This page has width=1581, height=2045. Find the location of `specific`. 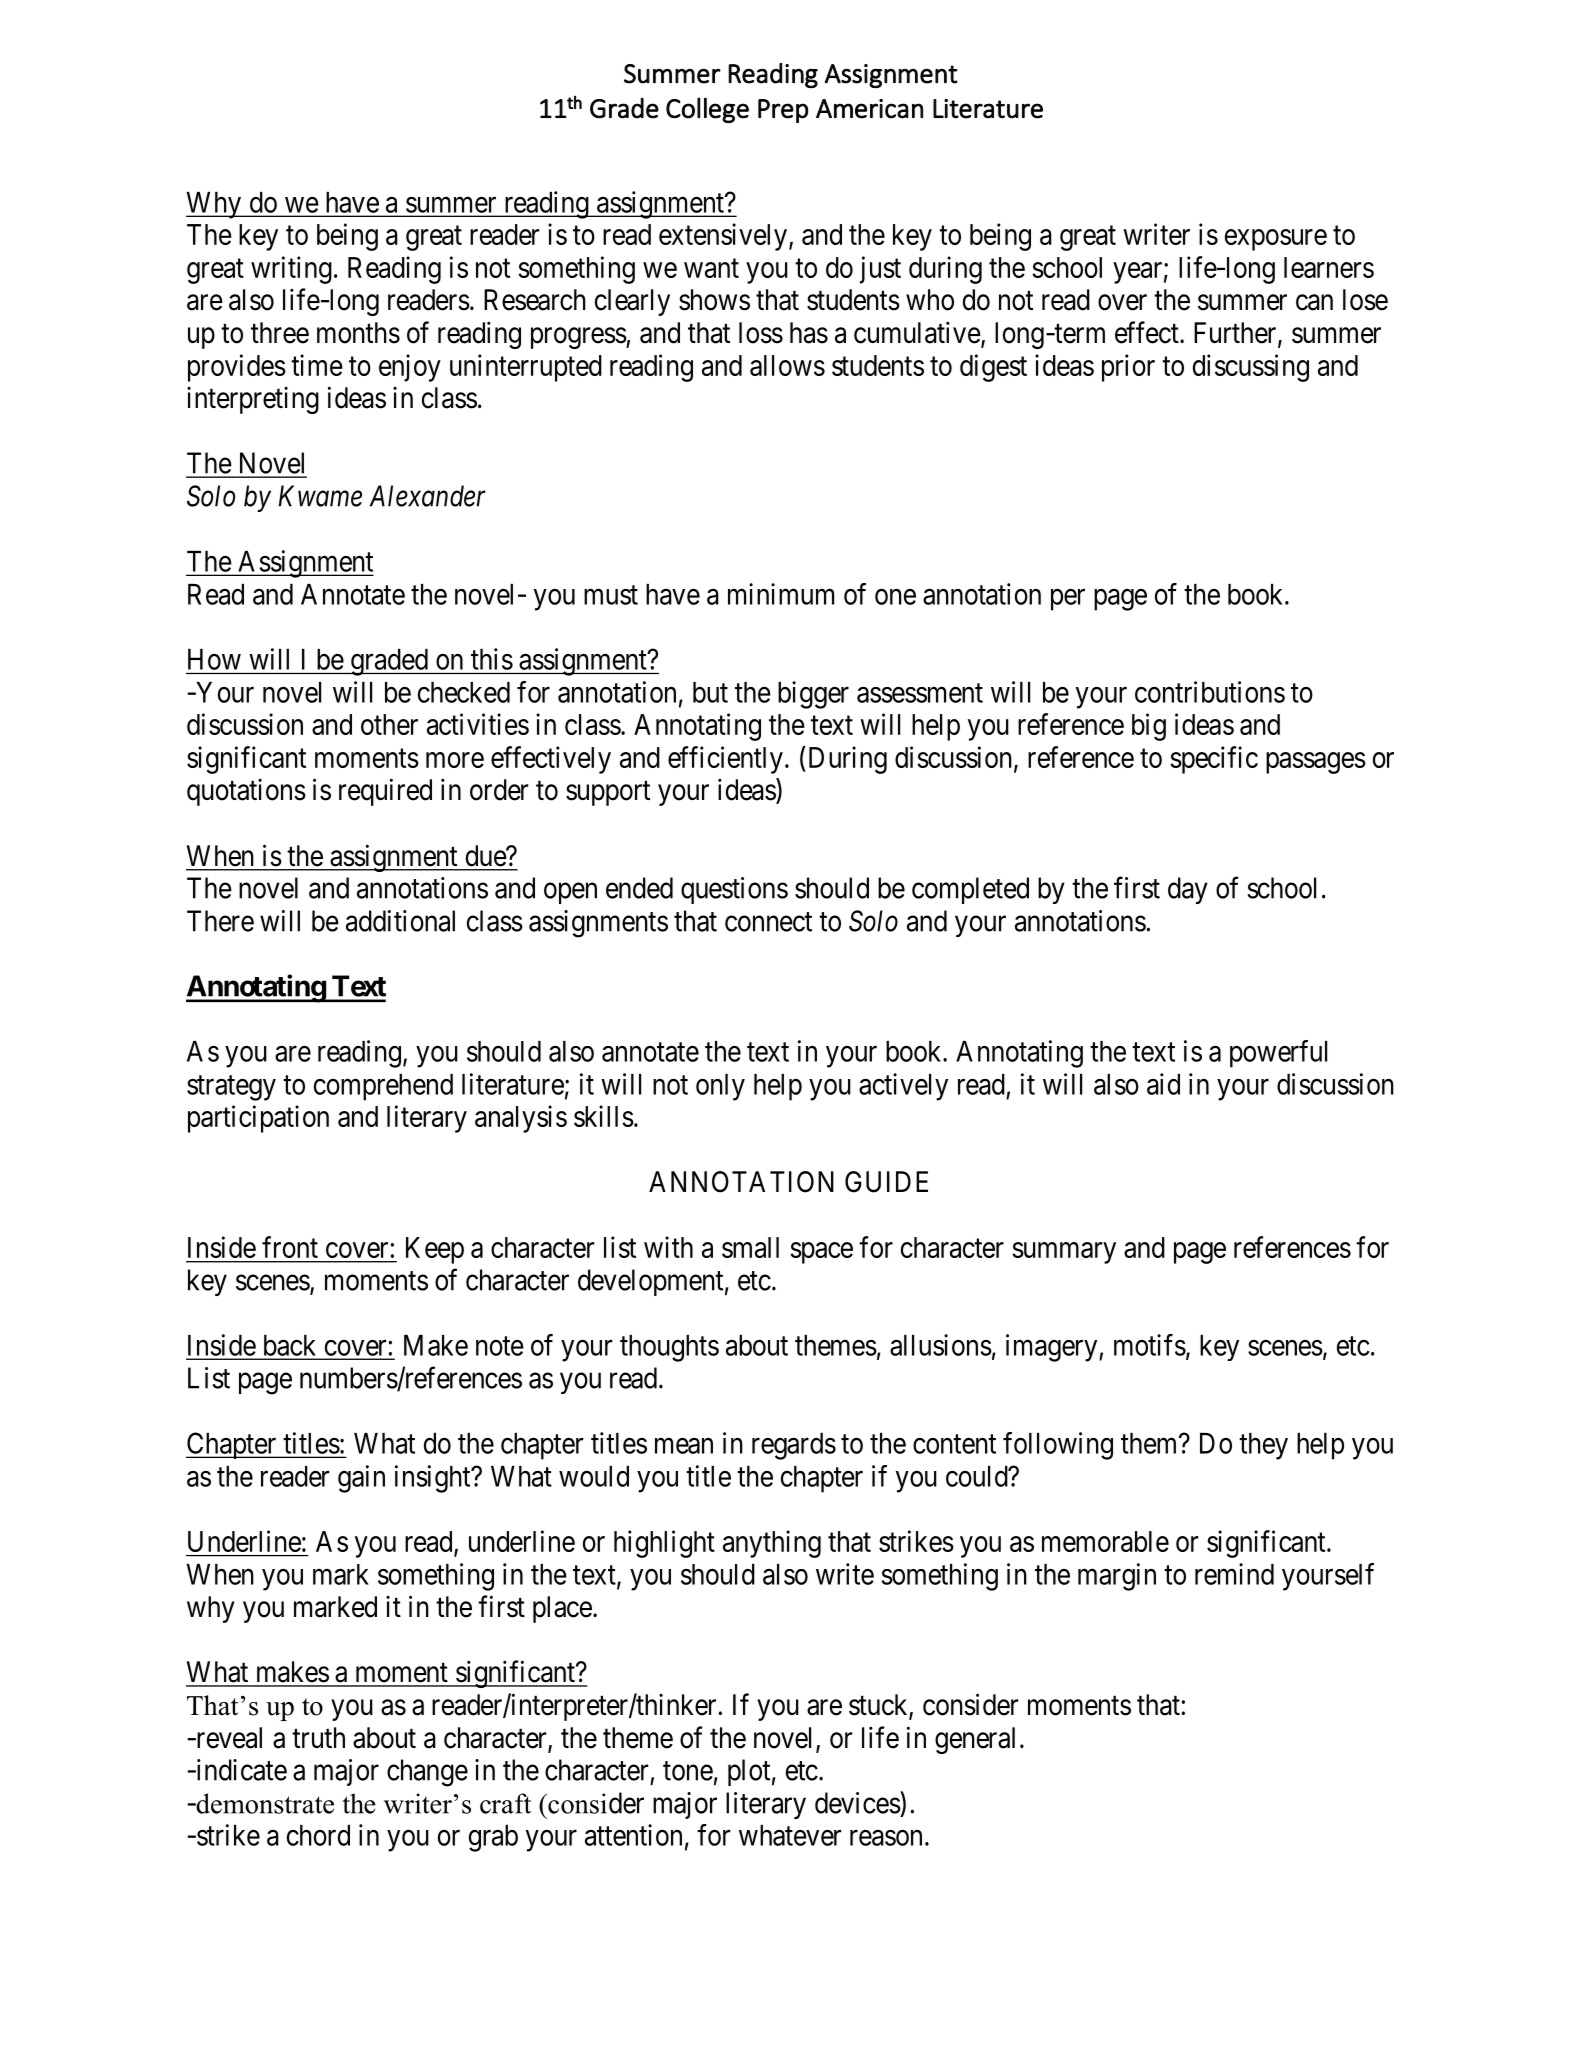

specific is located at coordinates (1214, 760).
